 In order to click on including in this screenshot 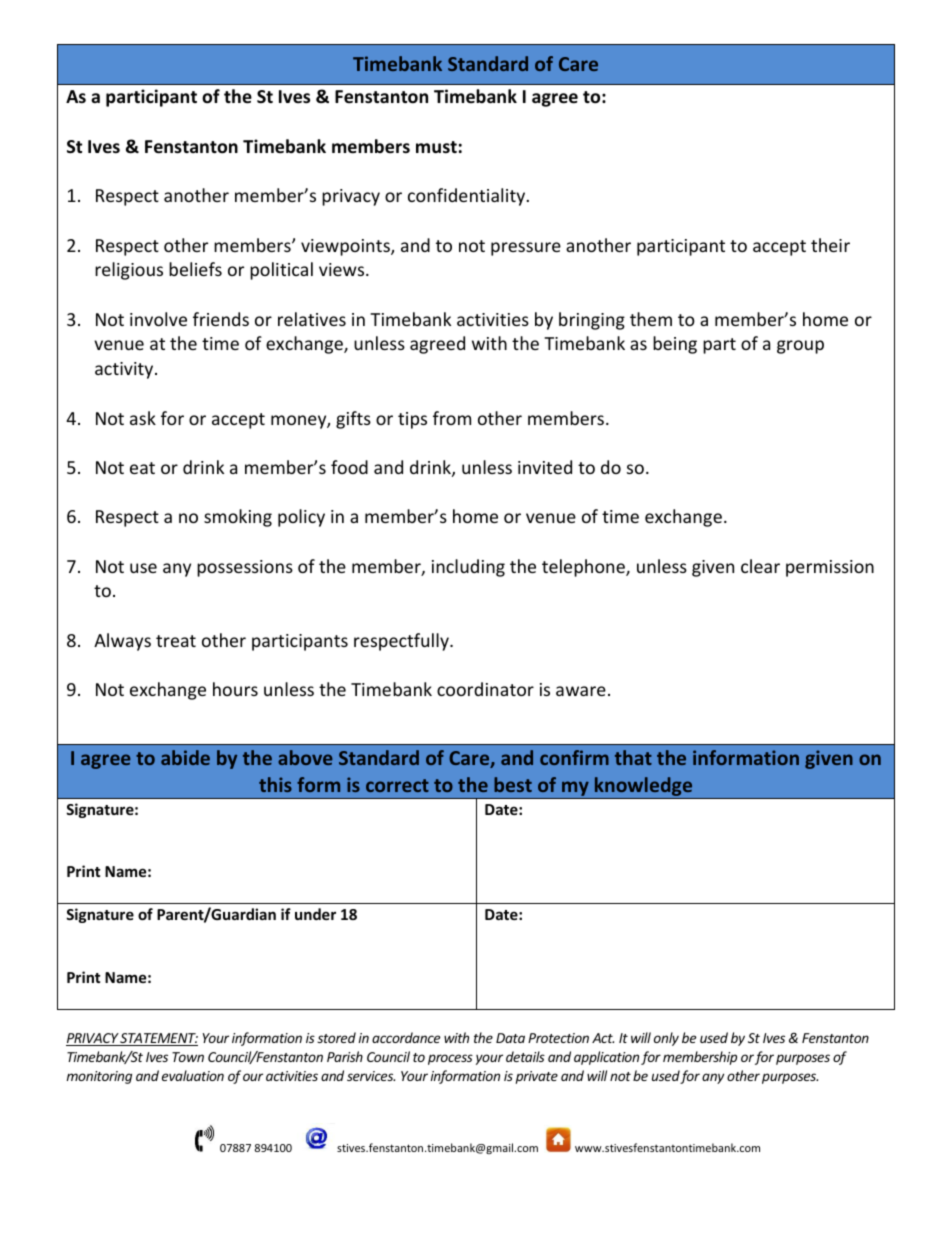, I will do `click(468, 568)`.
